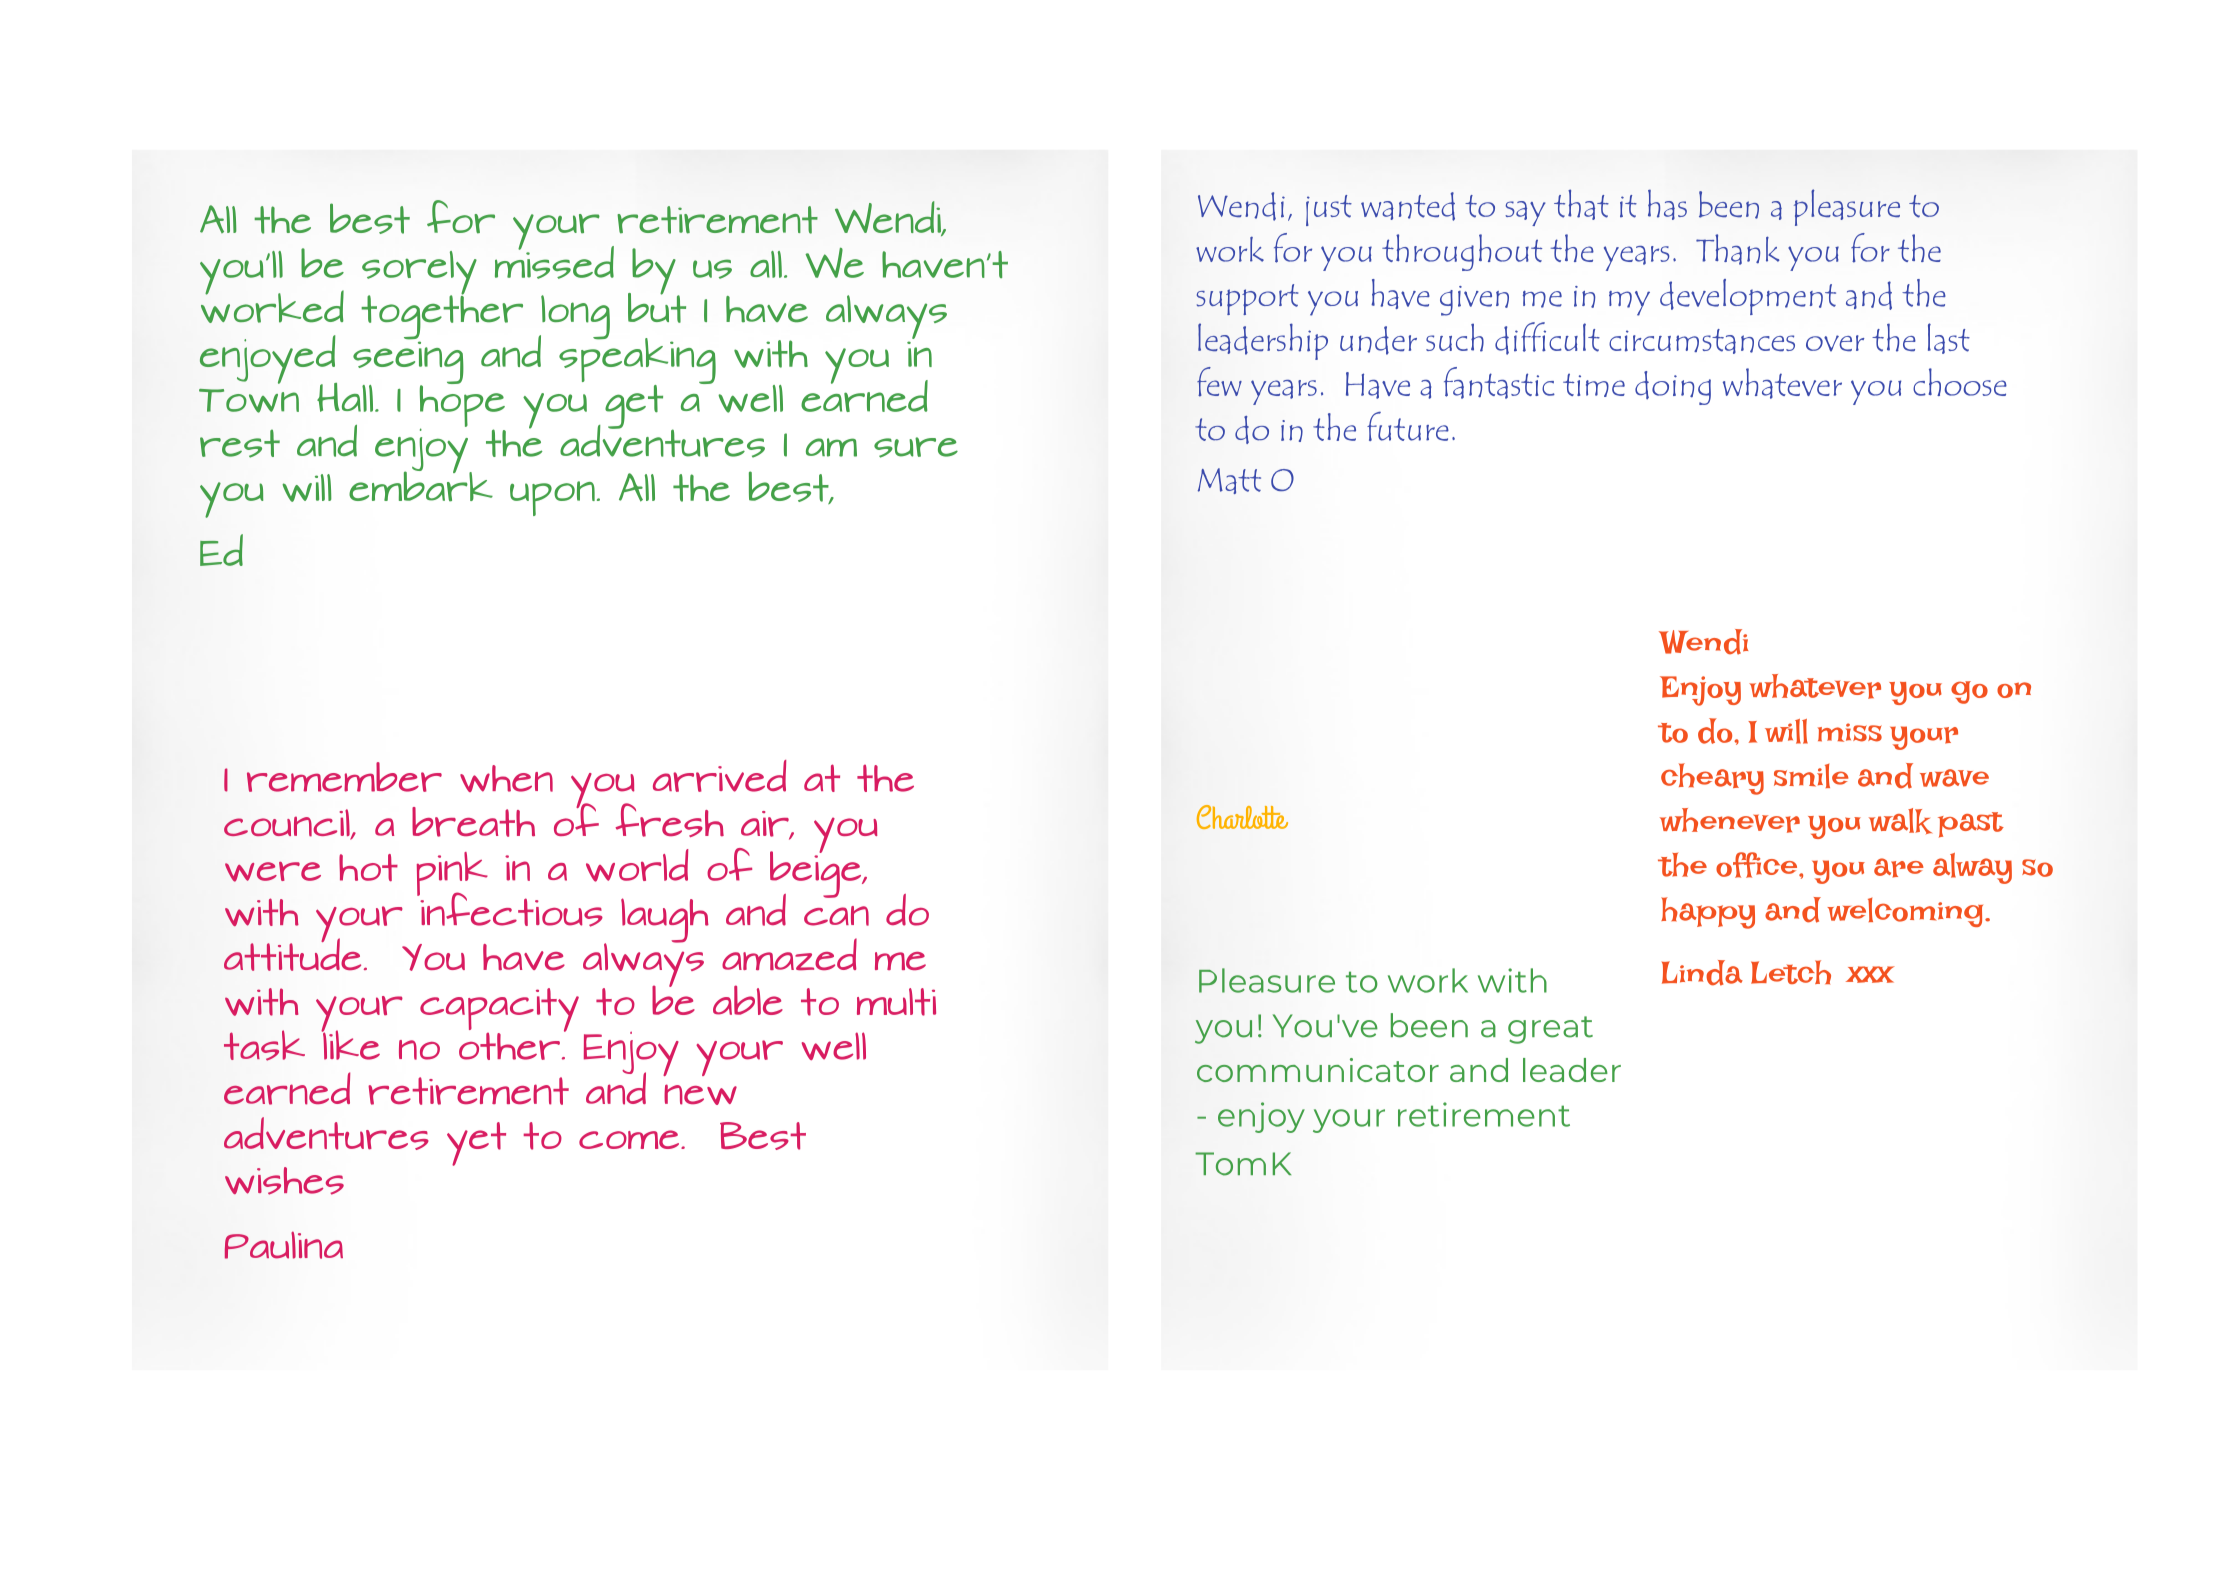 The width and height of the screenshot is (2225, 1573). Describe the element at coordinates (1811, 776) in the screenshot. I see `smile` at that location.
